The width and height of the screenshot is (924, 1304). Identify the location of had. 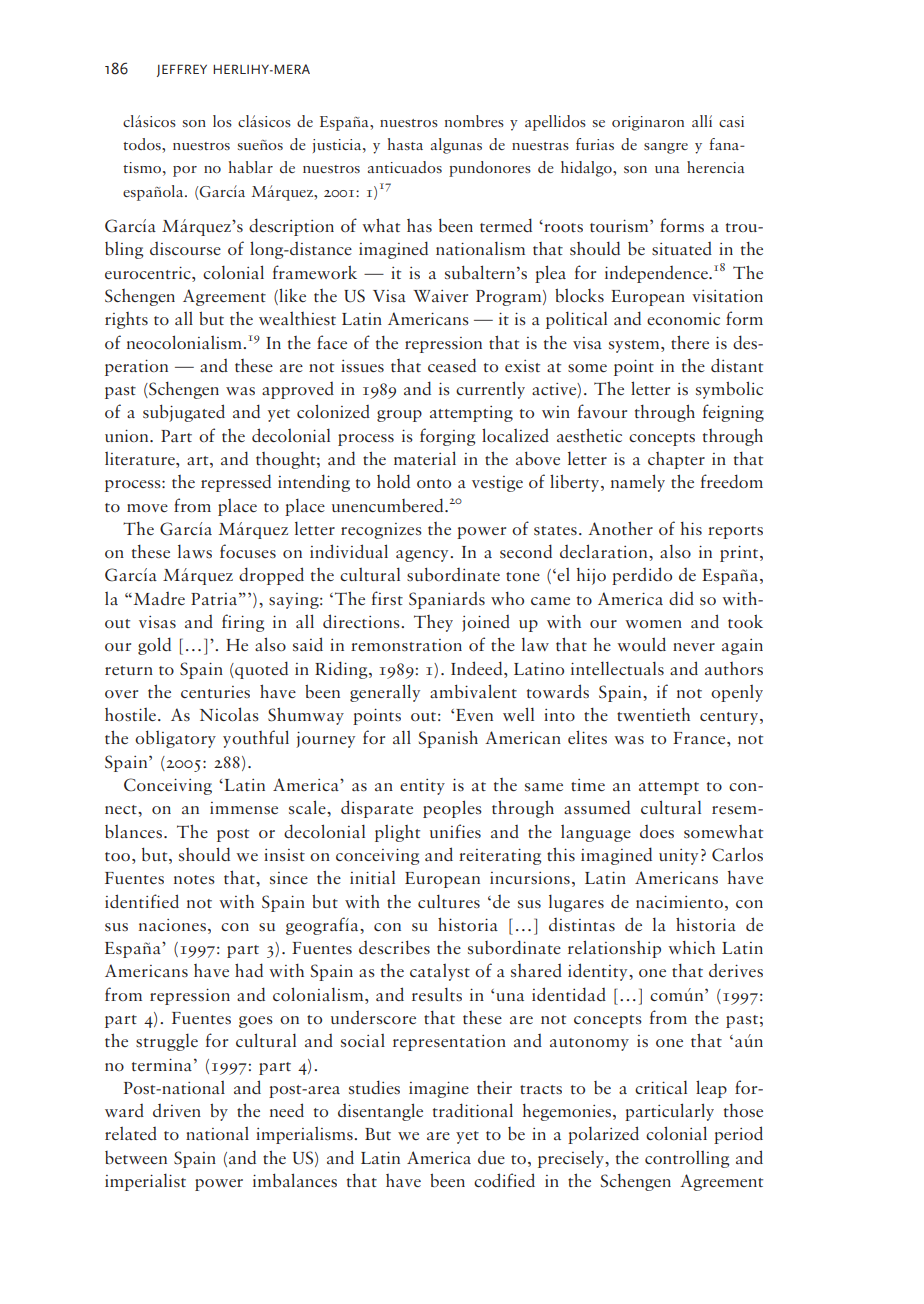
(249, 970).
